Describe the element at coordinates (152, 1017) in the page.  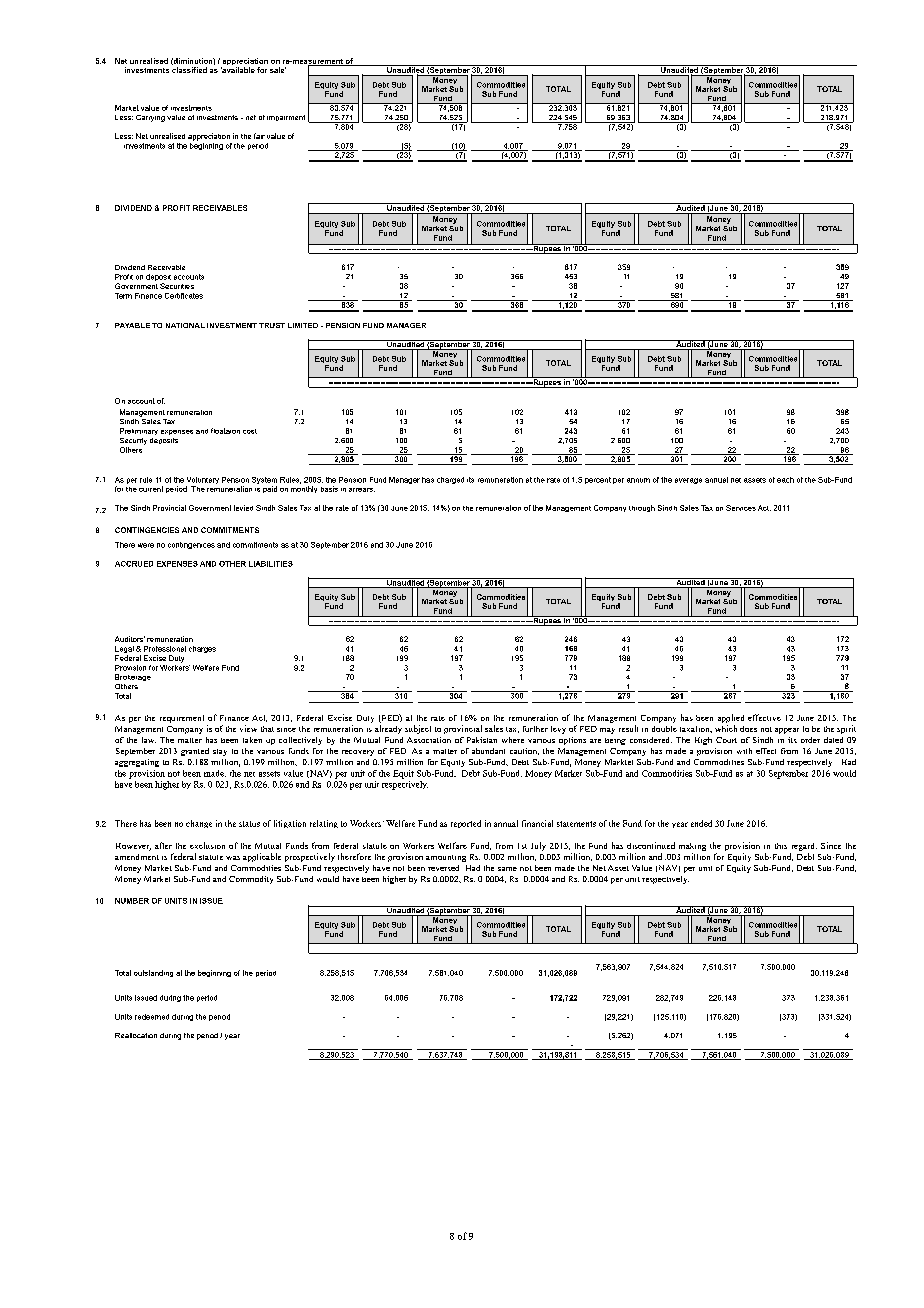
I see `redeemed` at that location.
